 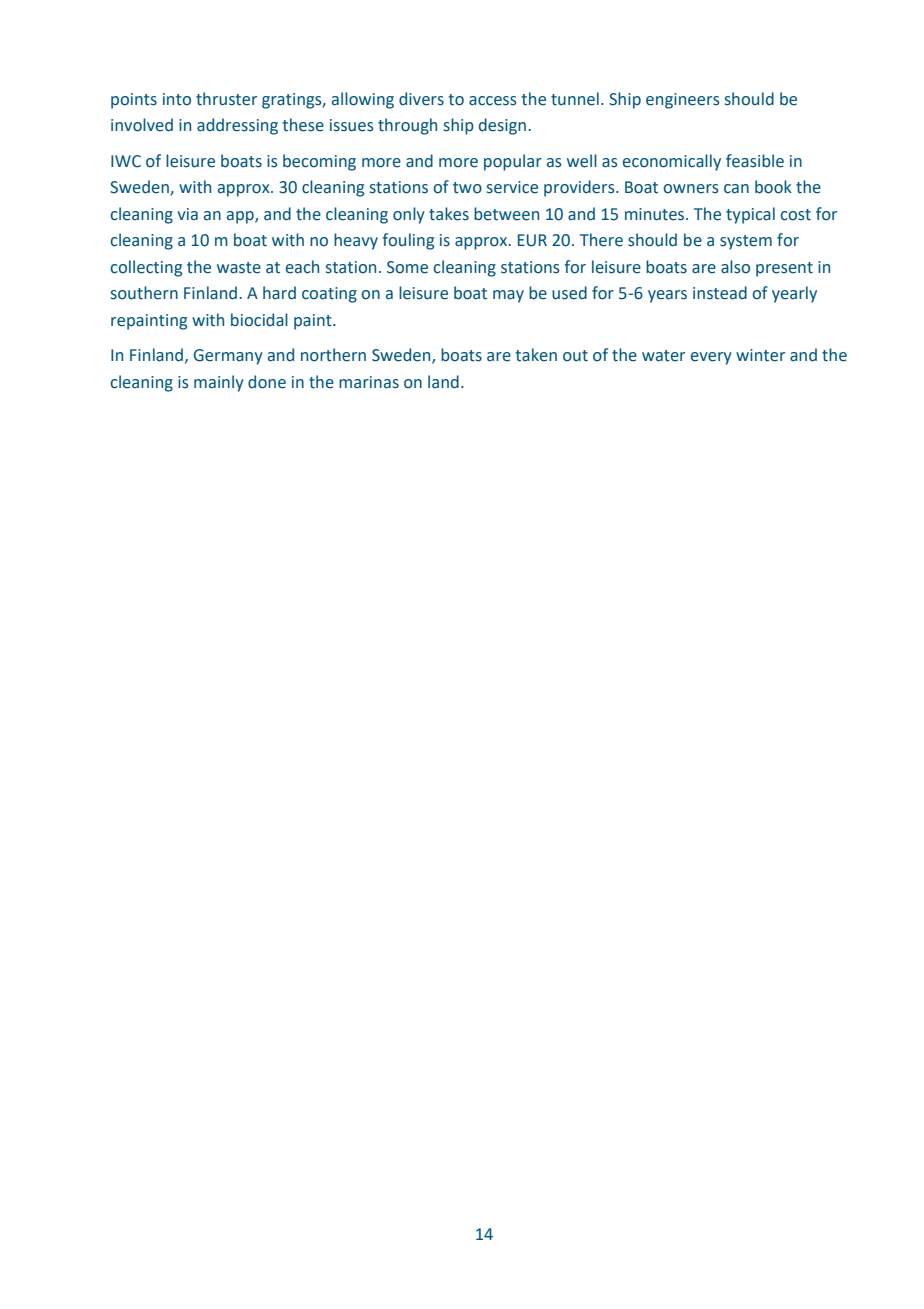 What do you see at coordinates (187, 214) in the image?
I see `via` at bounding box center [187, 214].
